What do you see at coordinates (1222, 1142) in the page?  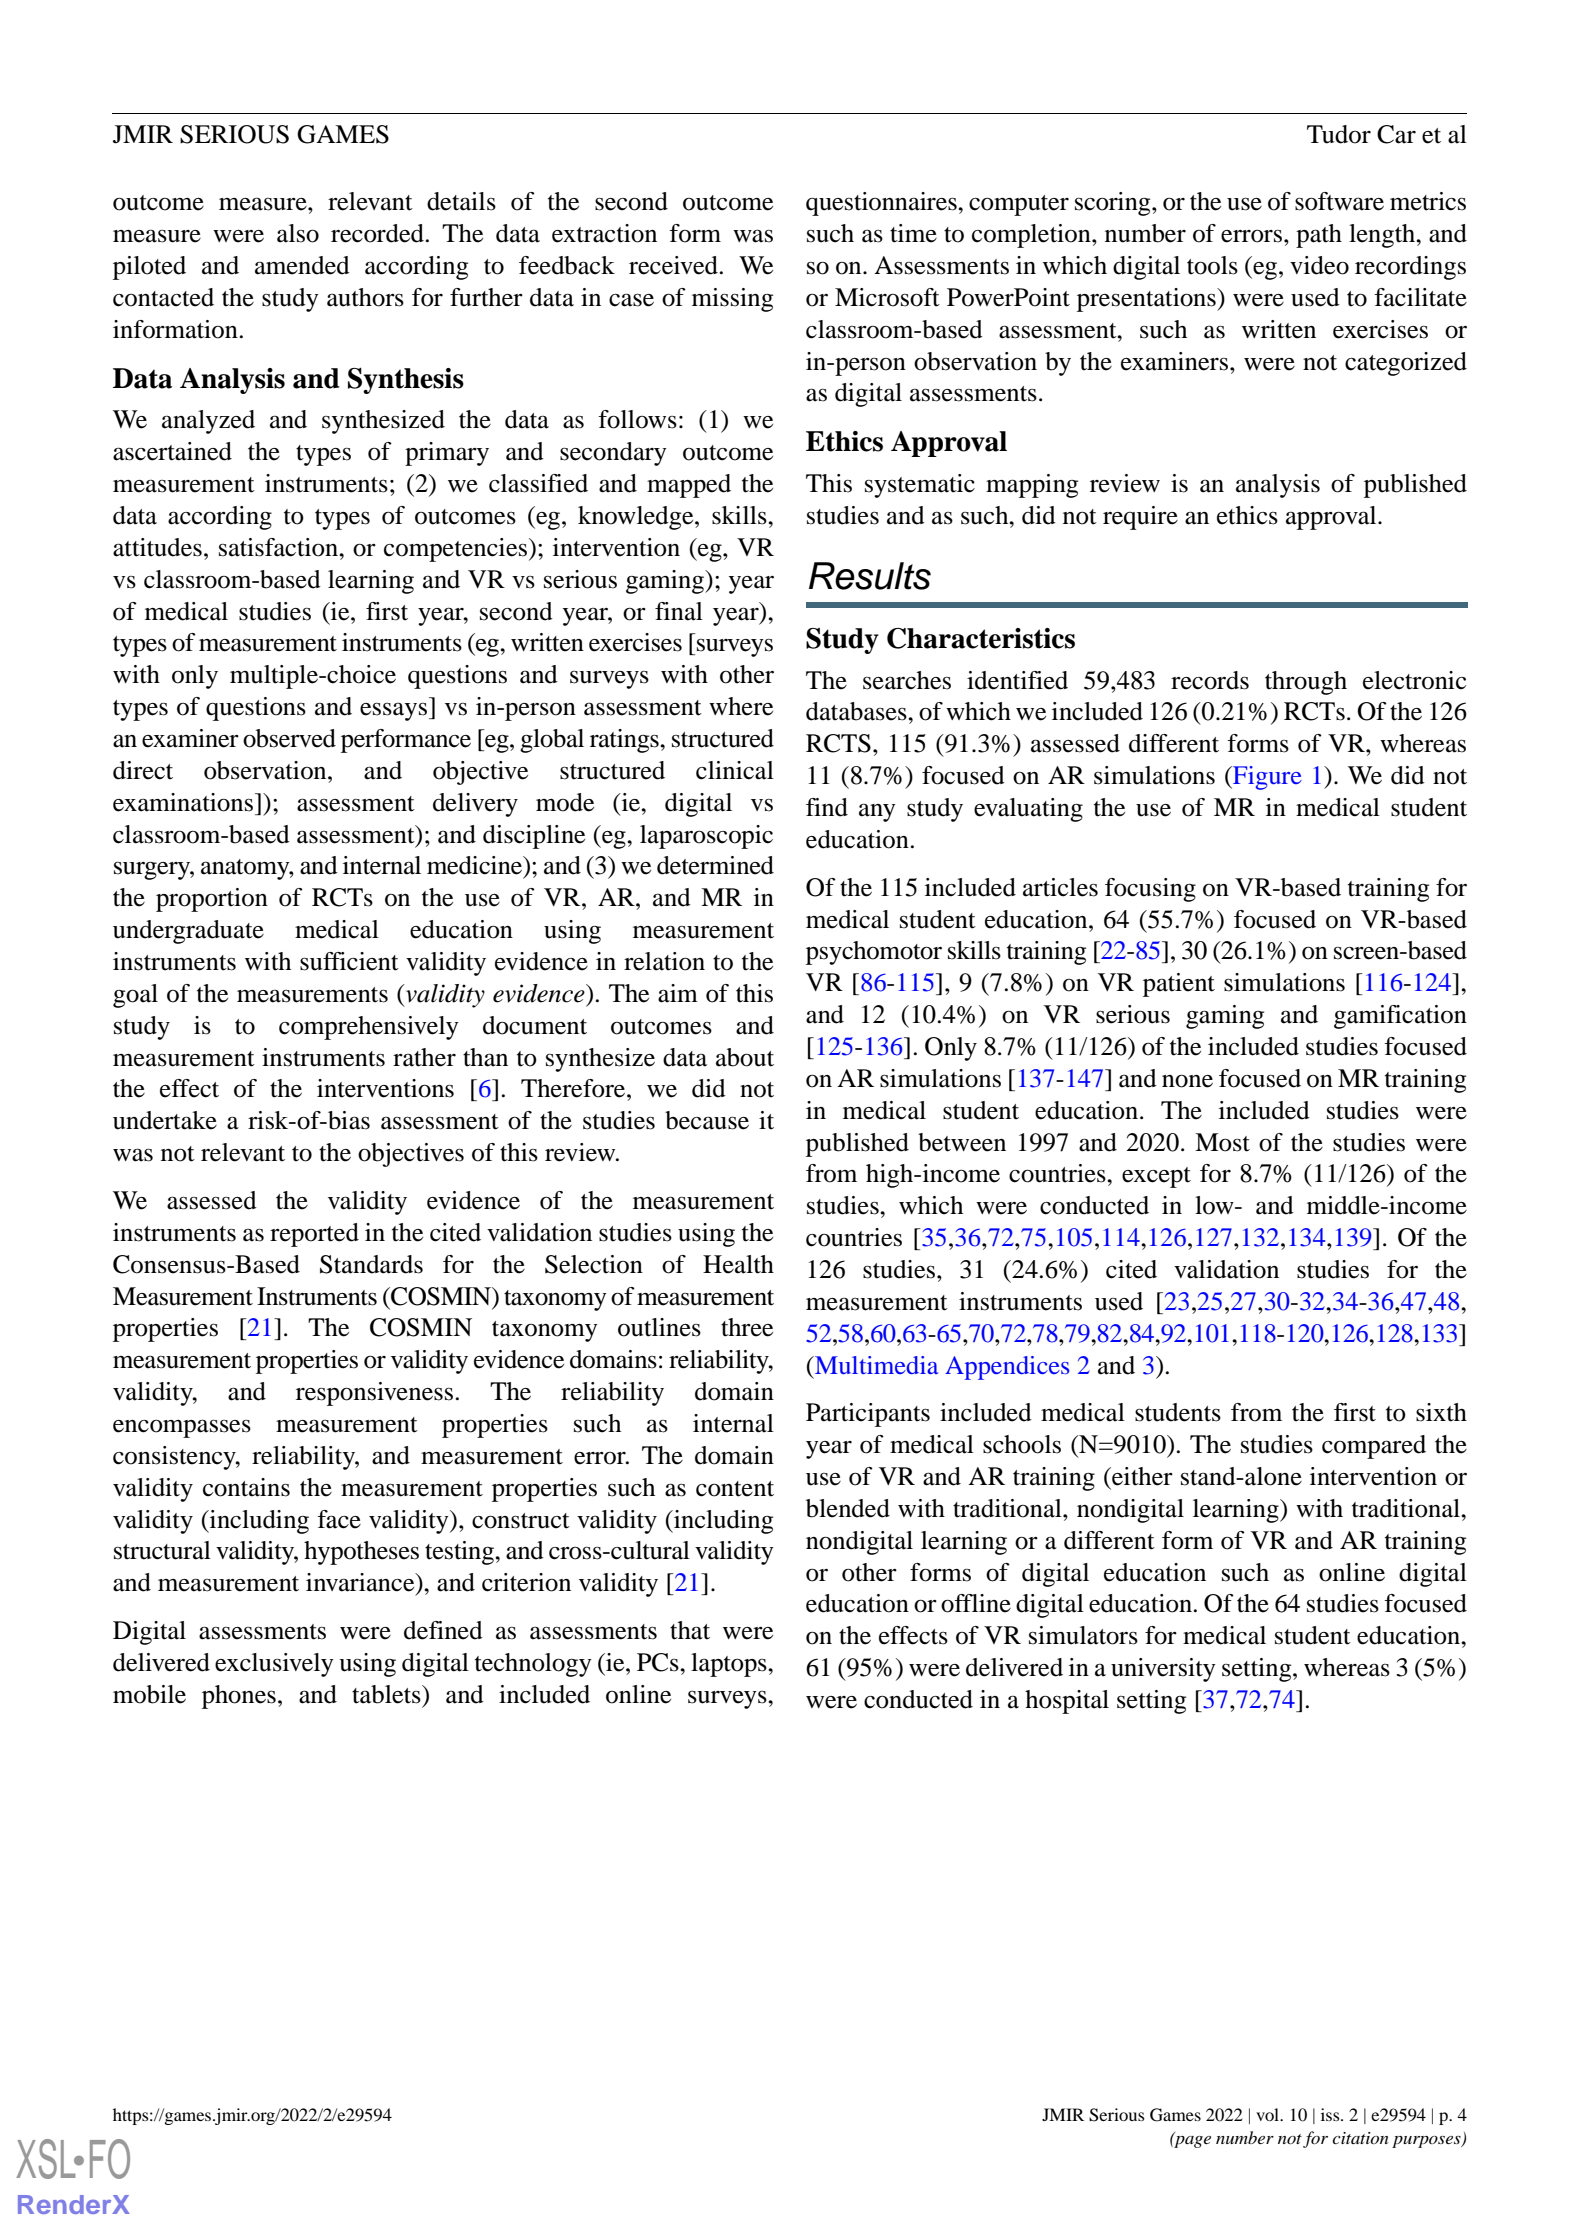 I see `Most` at bounding box center [1222, 1142].
